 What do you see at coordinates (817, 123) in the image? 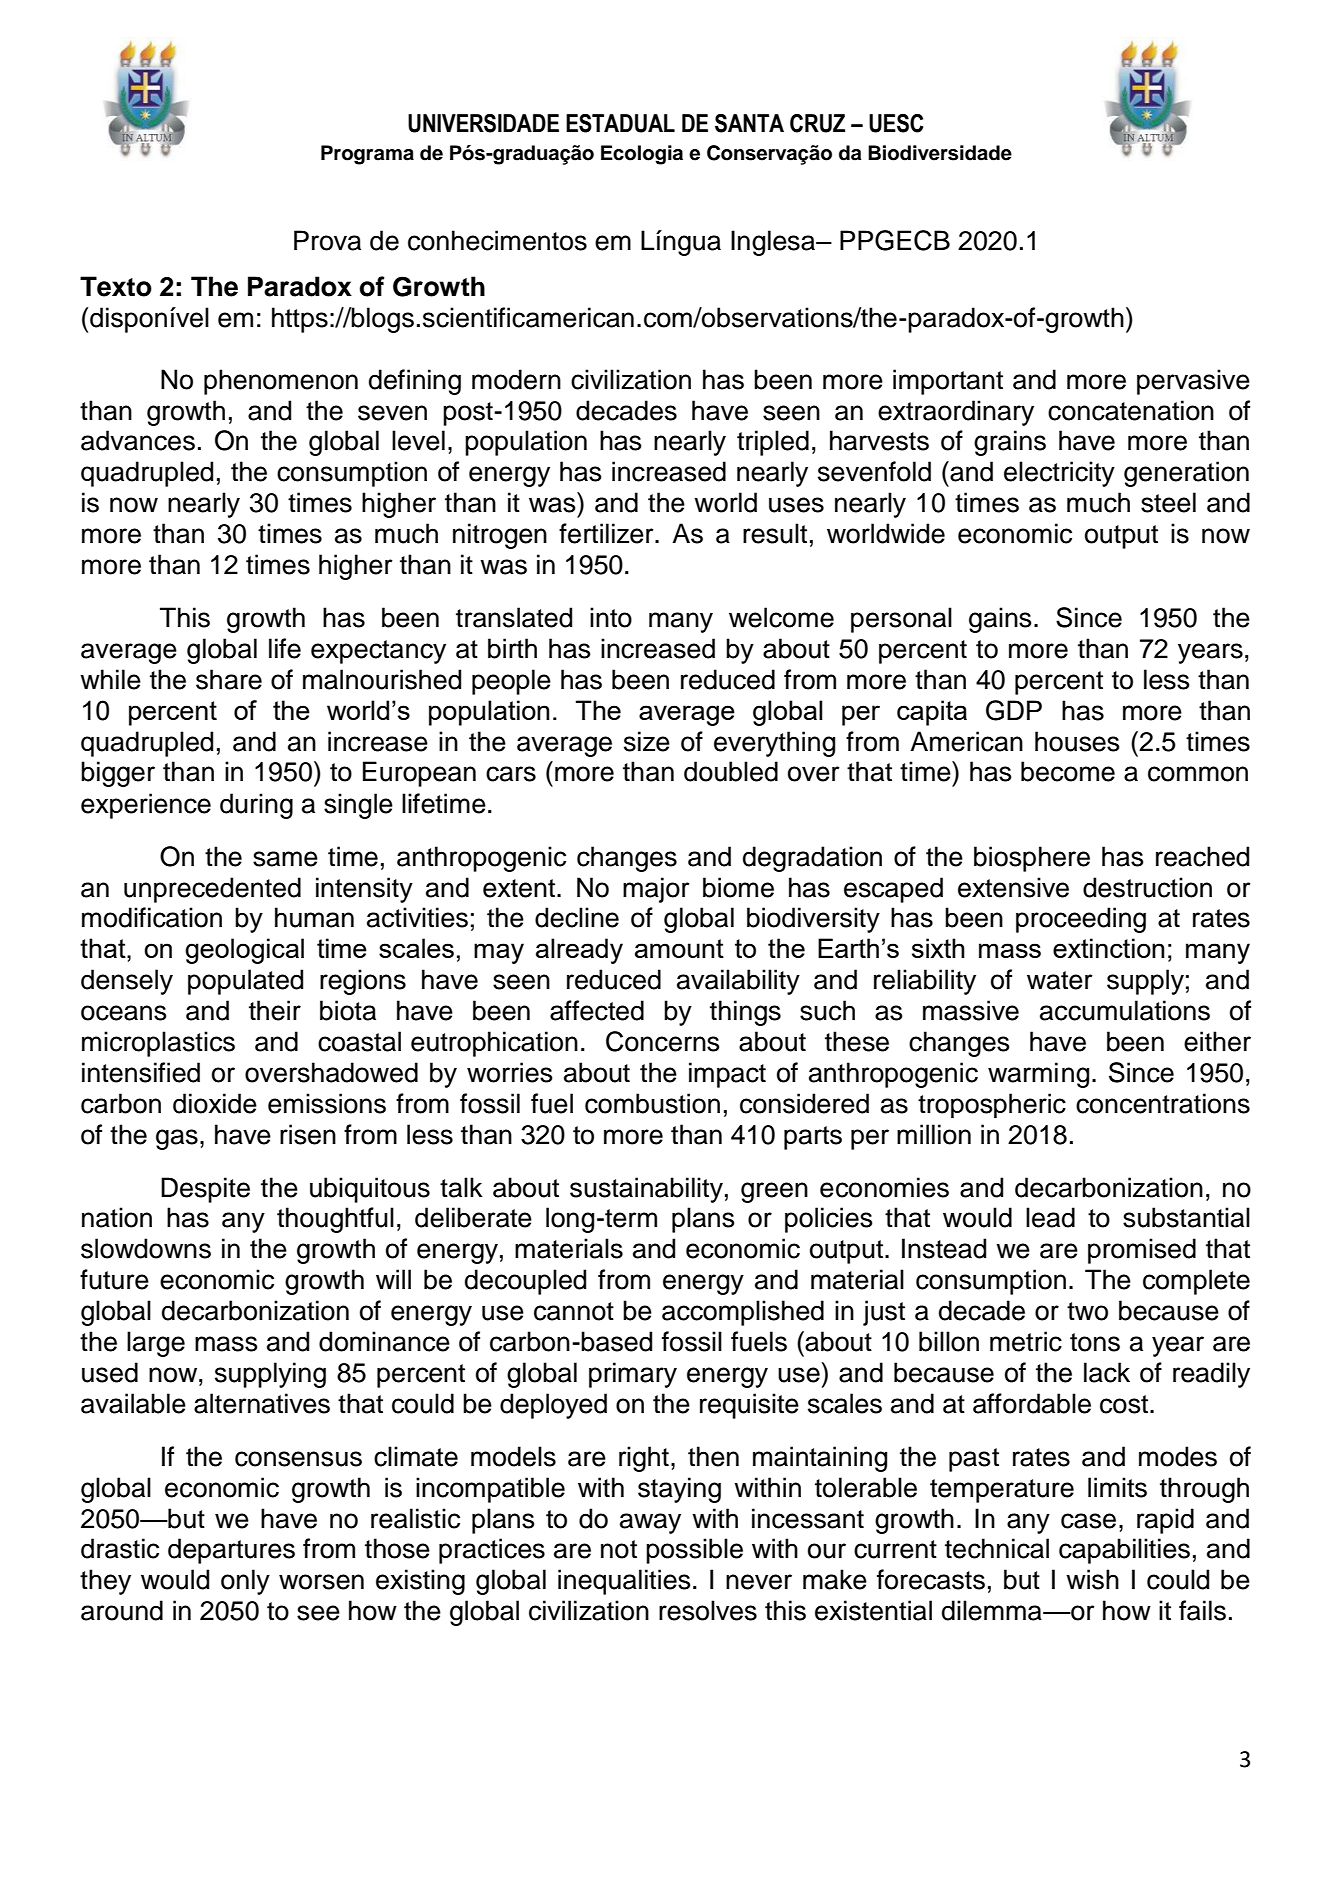
I see `CRUZ` at bounding box center [817, 123].
